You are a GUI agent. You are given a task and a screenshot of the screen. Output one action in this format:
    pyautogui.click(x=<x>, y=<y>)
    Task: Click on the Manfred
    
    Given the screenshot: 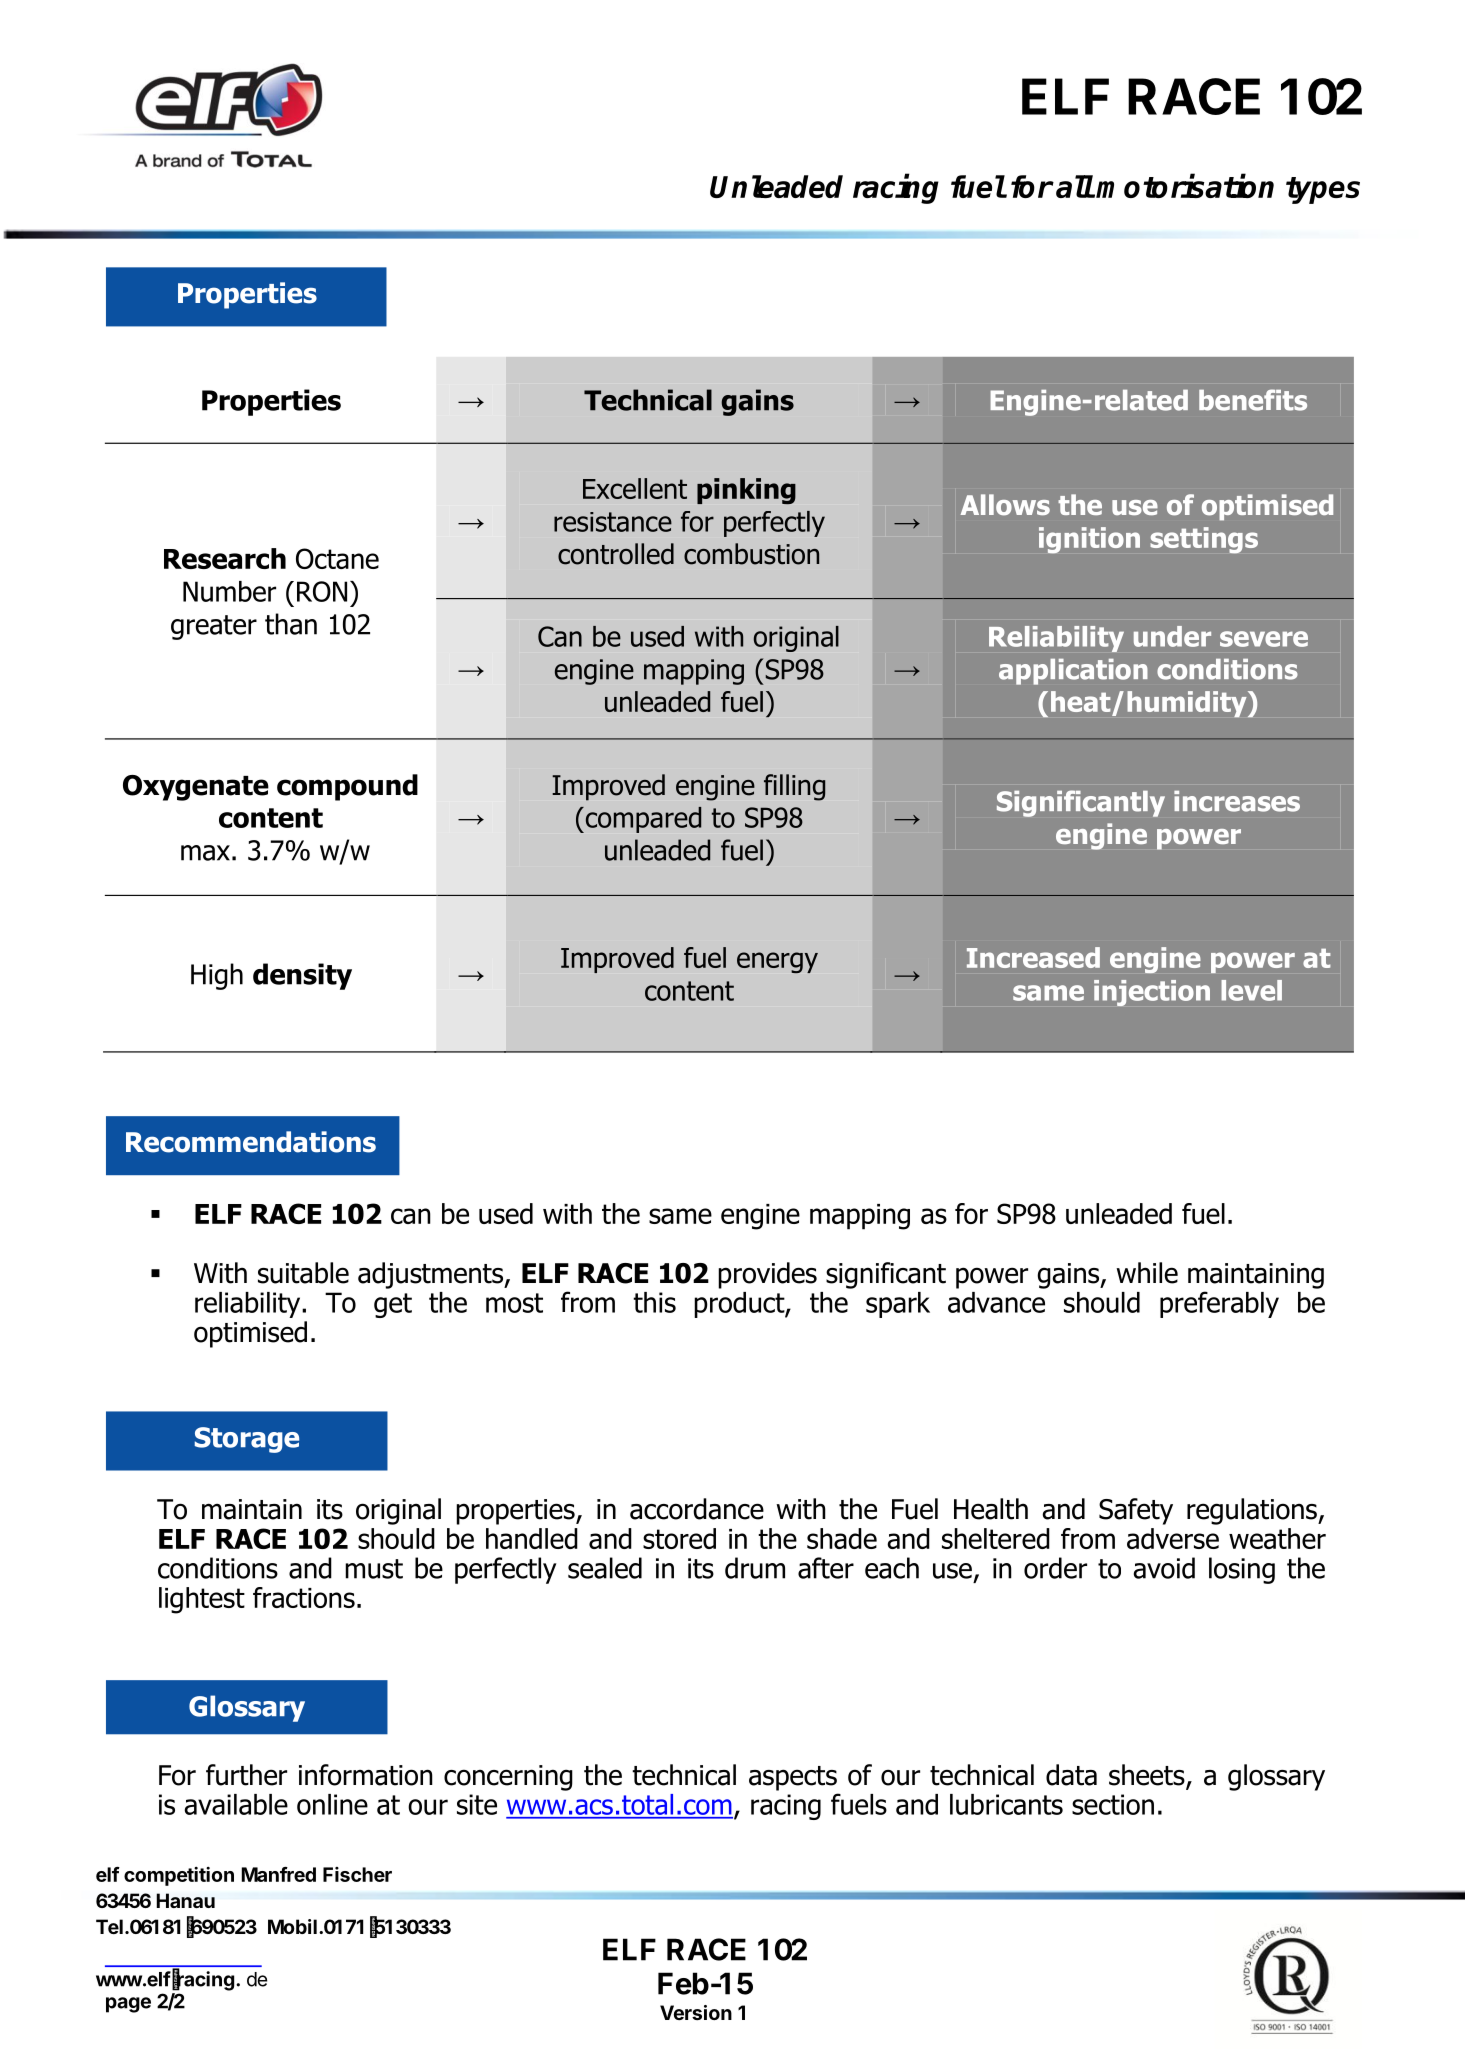 What is the action you would take?
    pyautogui.click(x=278, y=1874)
